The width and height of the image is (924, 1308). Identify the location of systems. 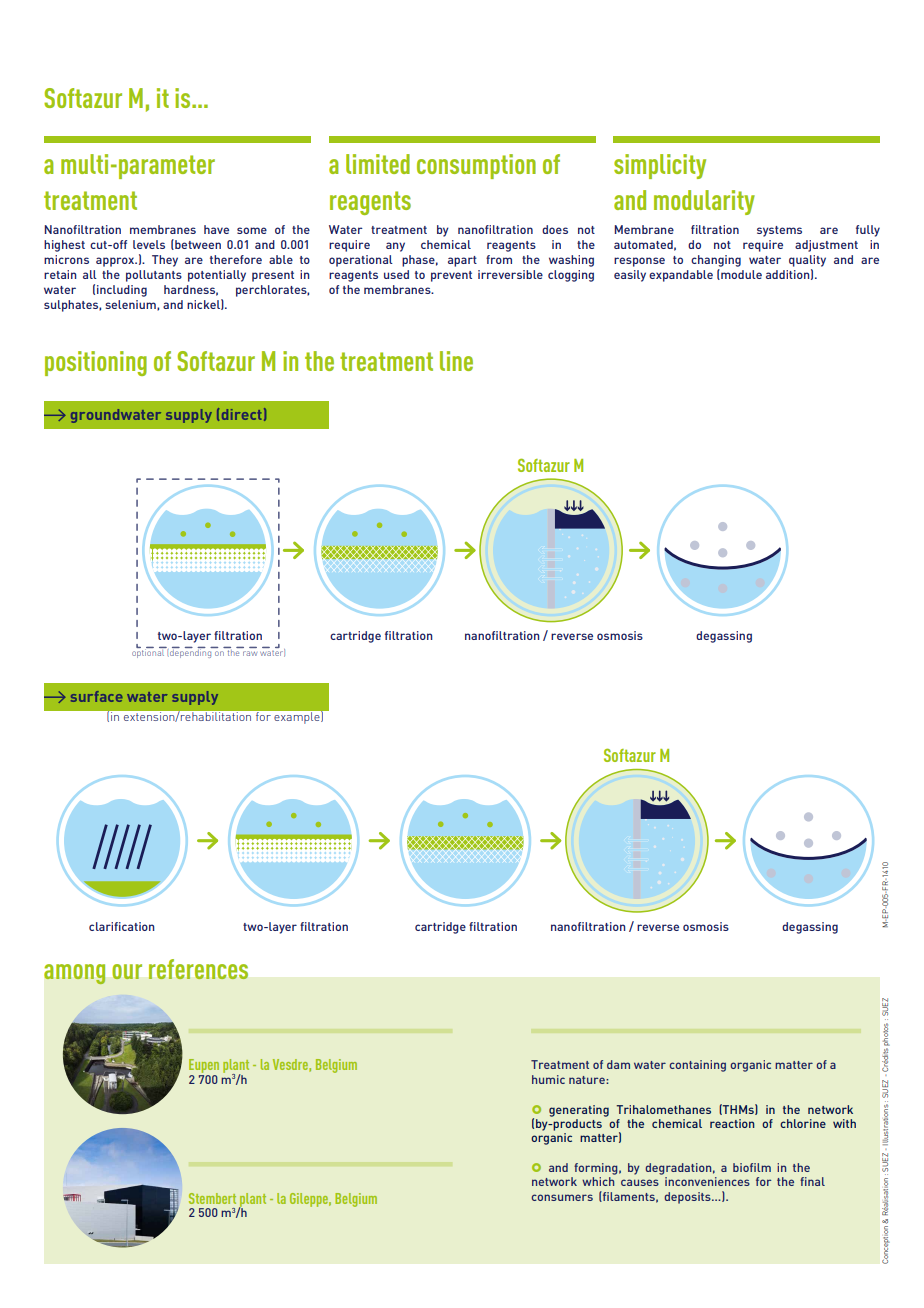
(779, 231).
